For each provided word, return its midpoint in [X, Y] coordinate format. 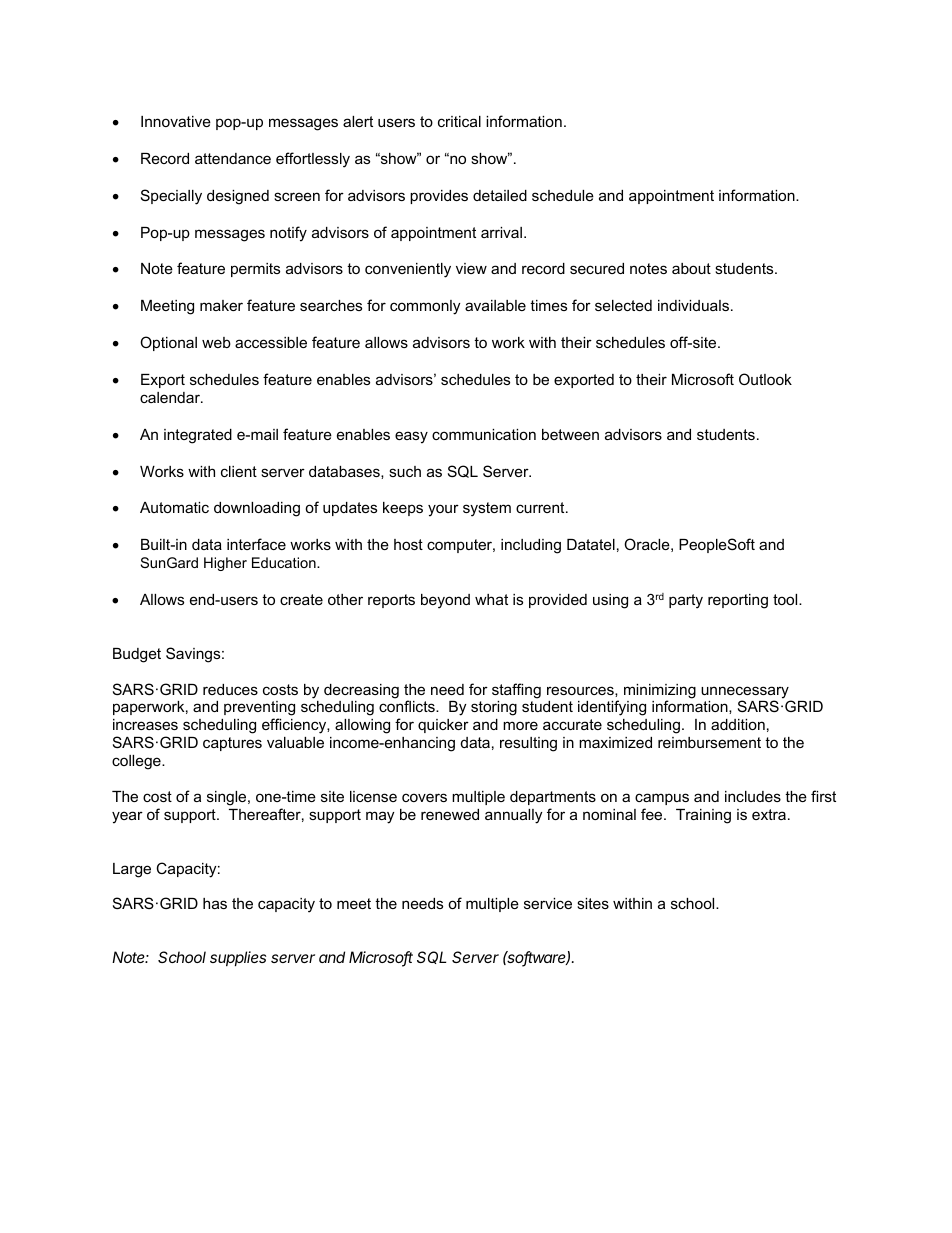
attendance [233, 158]
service [548, 903]
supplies [238, 958]
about [691, 268]
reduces [230, 689]
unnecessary [746, 693]
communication [484, 434]
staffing [516, 691]
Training [703, 816]
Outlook [765, 379]
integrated [198, 436]
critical [459, 121]
